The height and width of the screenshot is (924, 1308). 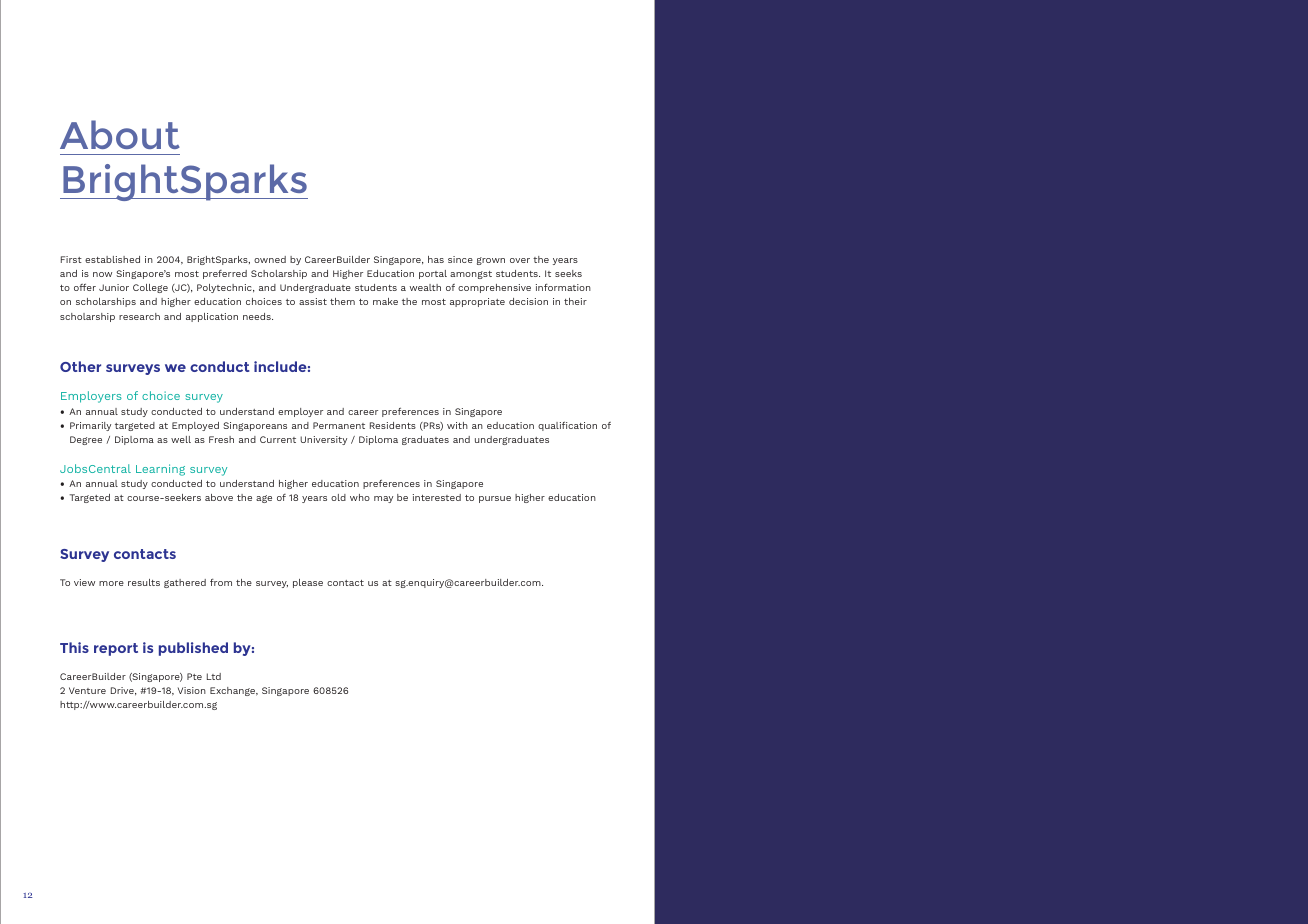 I want to click on qualification, so click(x=567, y=426).
